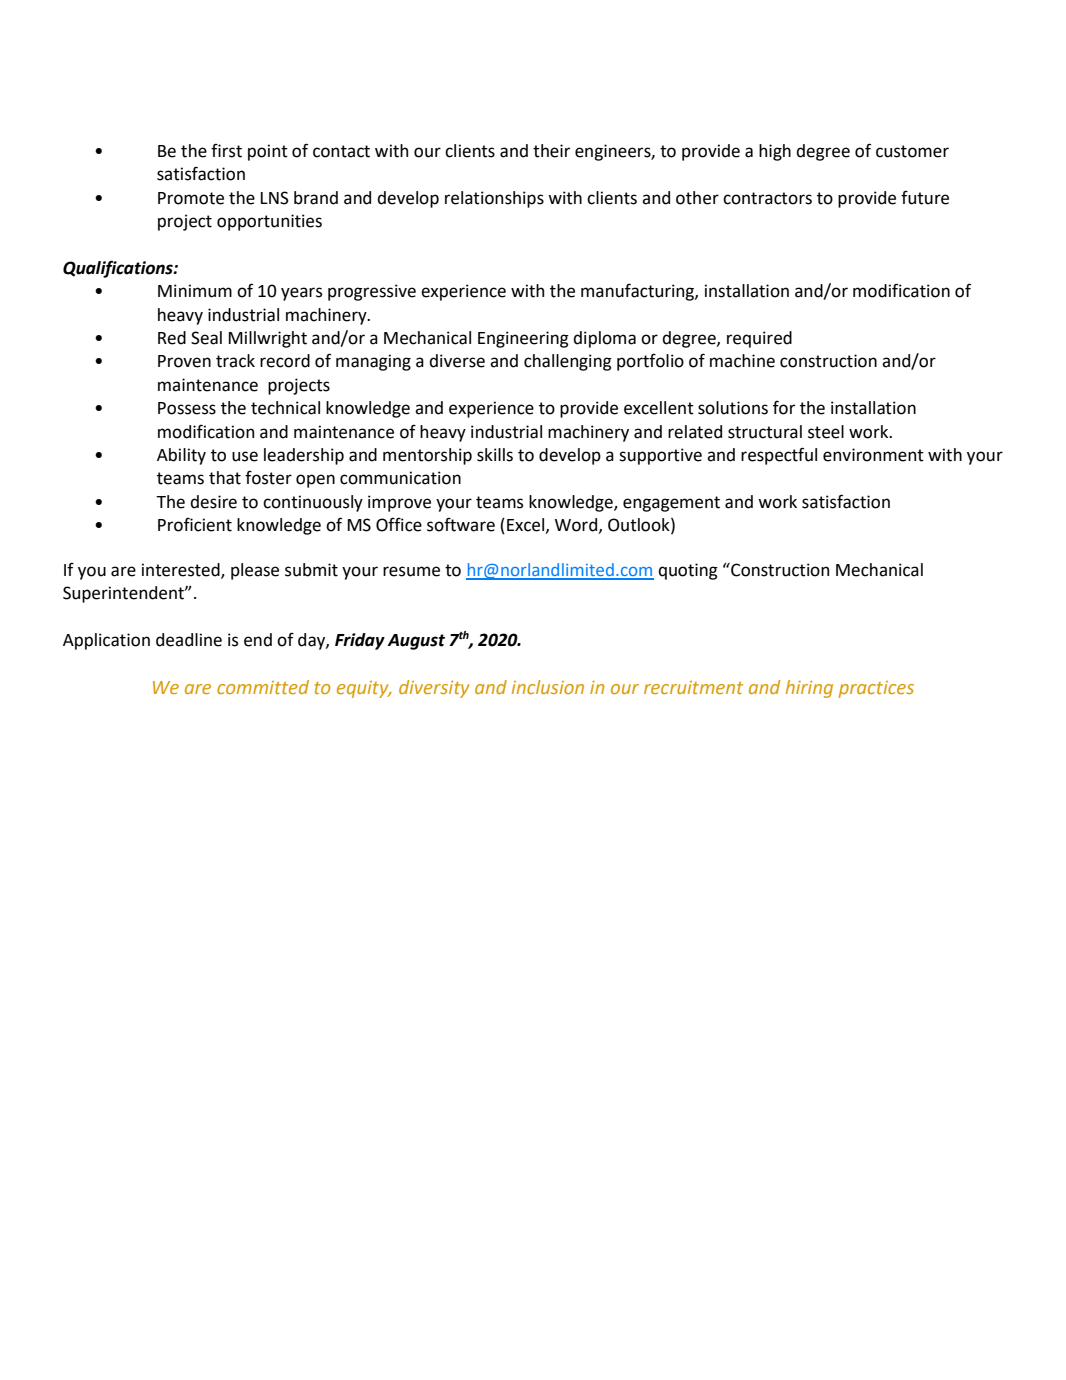 The image size is (1066, 1380). Describe the element at coordinates (551, 151) in the screenshot. I see `their` at that location.
